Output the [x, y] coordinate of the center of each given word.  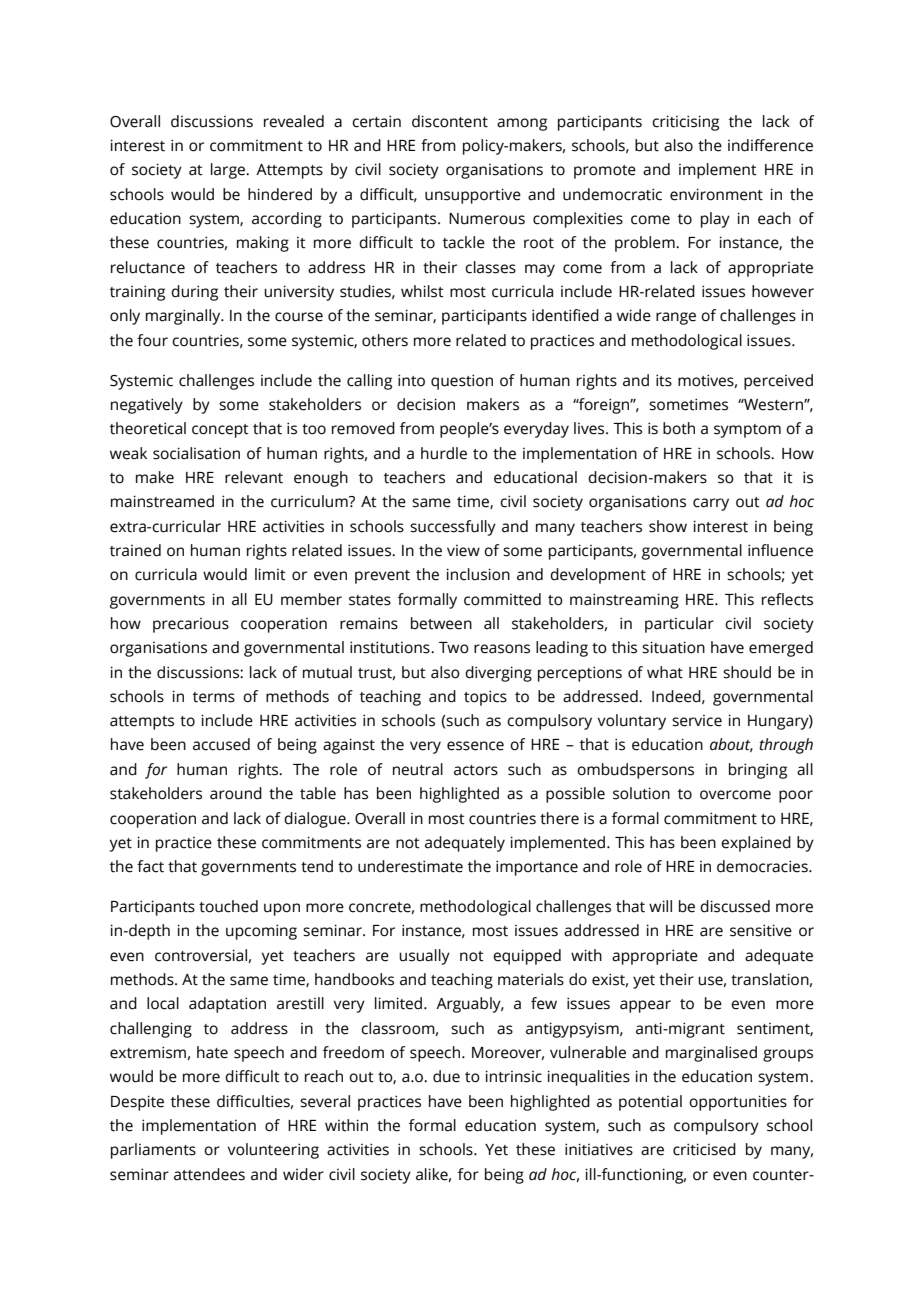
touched [228, 906]
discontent [450, 121]
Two [454, 648]
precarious [191, 625]
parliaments [153, 1151]
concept [220, 431]
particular [679, 625]
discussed [735, 906]
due [446, 1076]
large [229, 171]
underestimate [410, 866]
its [664, 380]
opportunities [738, 1103]
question [462, 382]
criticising [685, 123]
